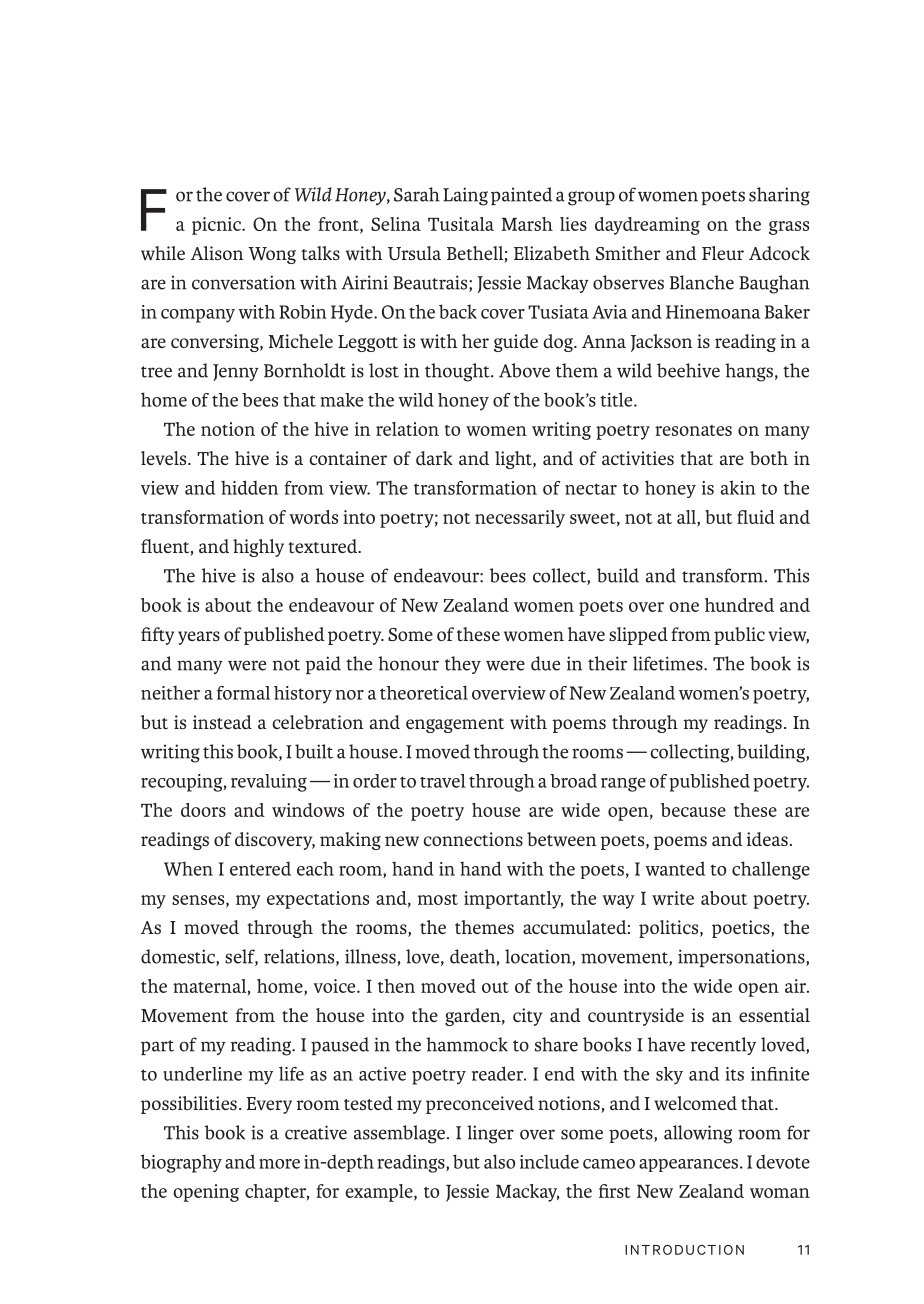  What do you see at coordinates (260, 869) in the screenshot?
I see `entered` at bounding box center [260, 869].
